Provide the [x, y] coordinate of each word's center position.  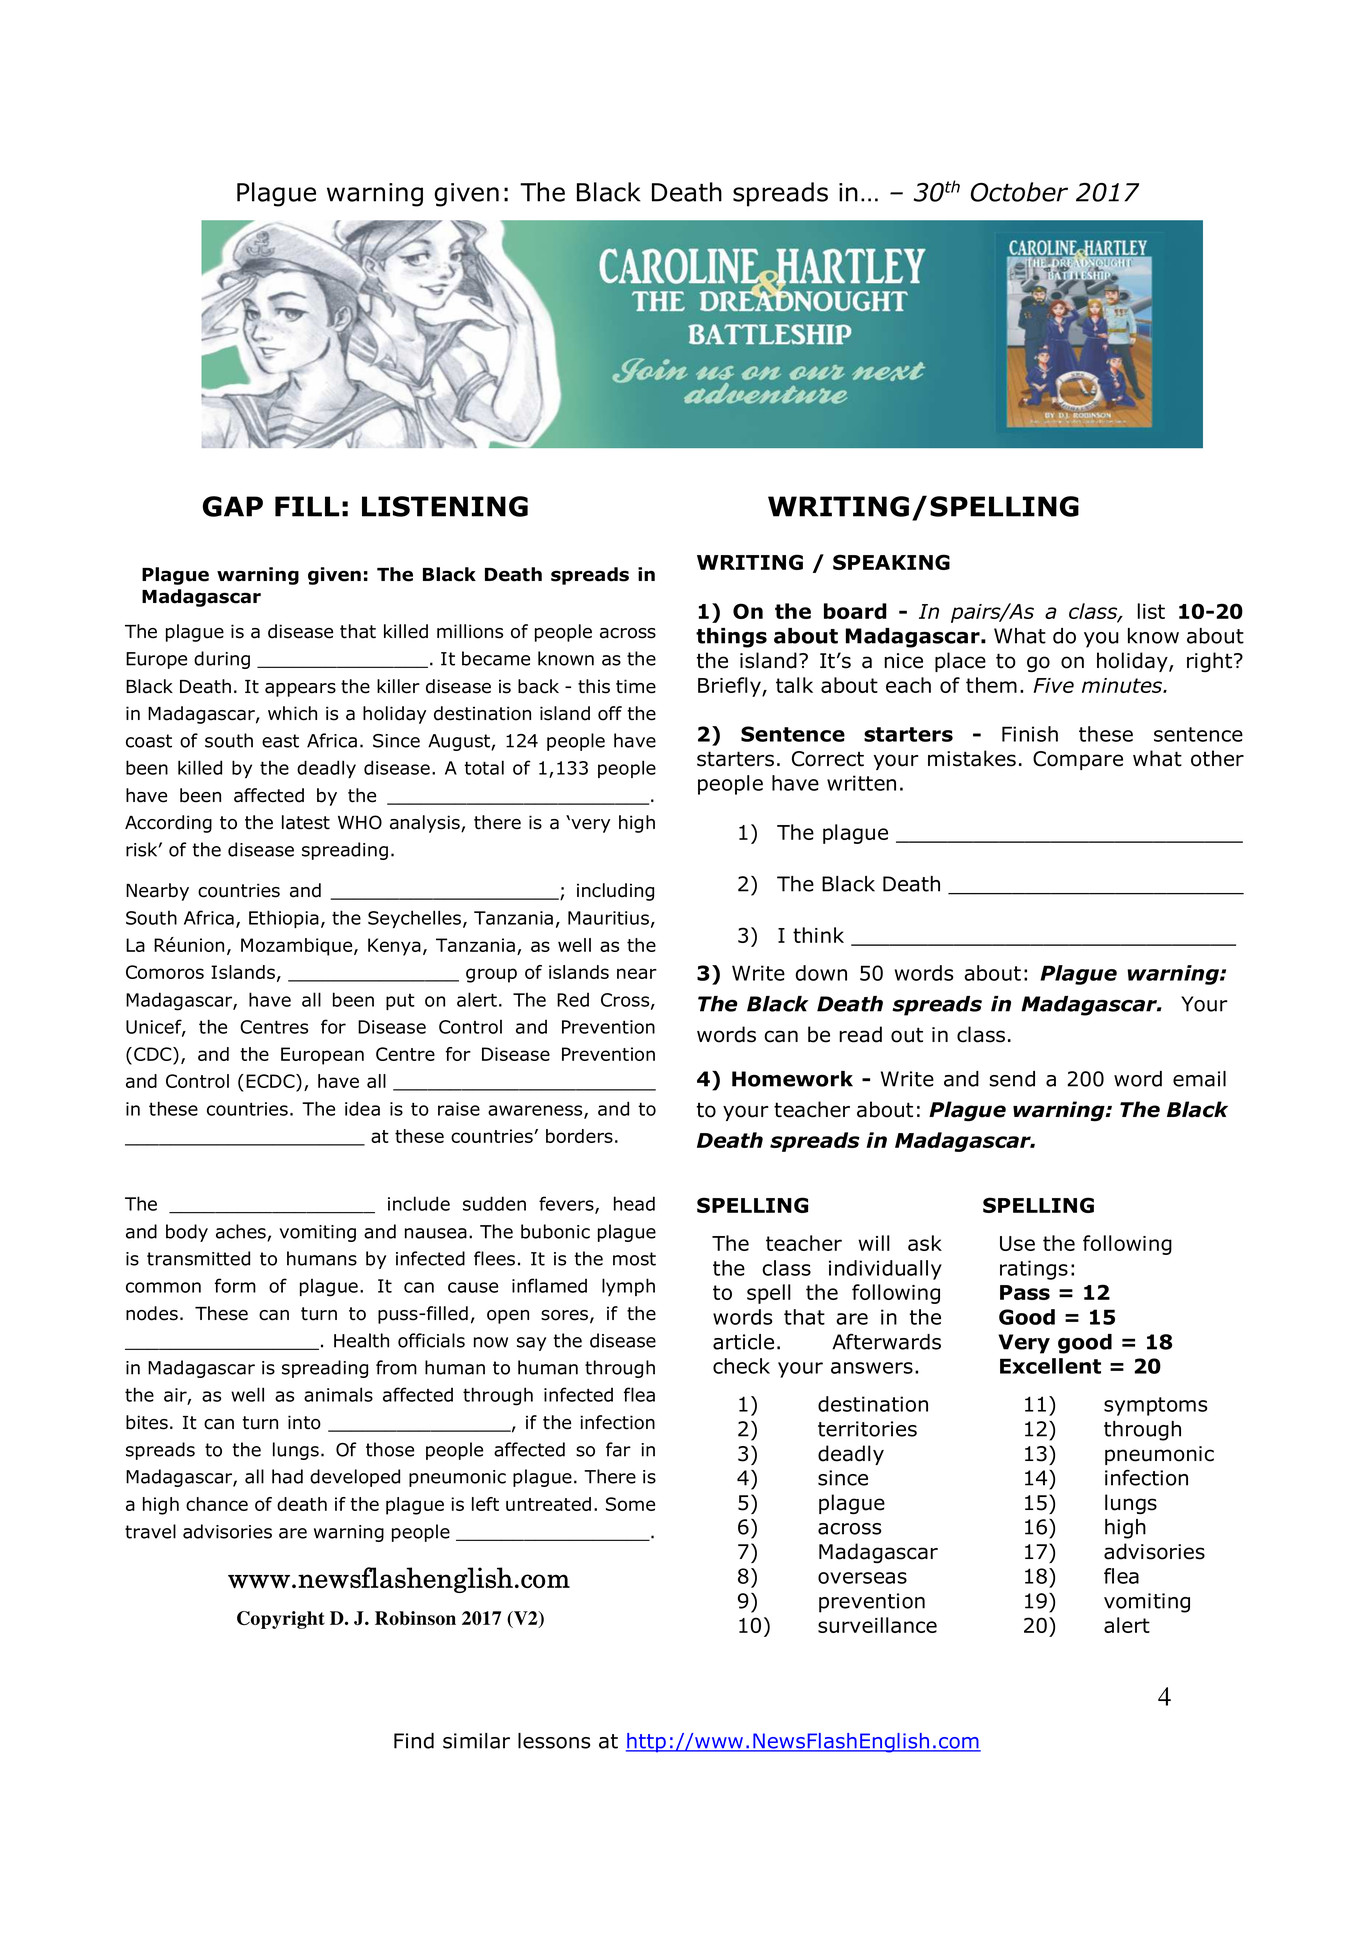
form [235, 1285]
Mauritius [608, 918]
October [1019, 192]
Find [414, 1741]
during [222, 660]
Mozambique [298, 947]
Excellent [1050, 1366]
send [1012, 1079]
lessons [554, 1741]
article [743, 1342]
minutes [1123, 685]
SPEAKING [891, 562]
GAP [233, 506]
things [731, 638]
